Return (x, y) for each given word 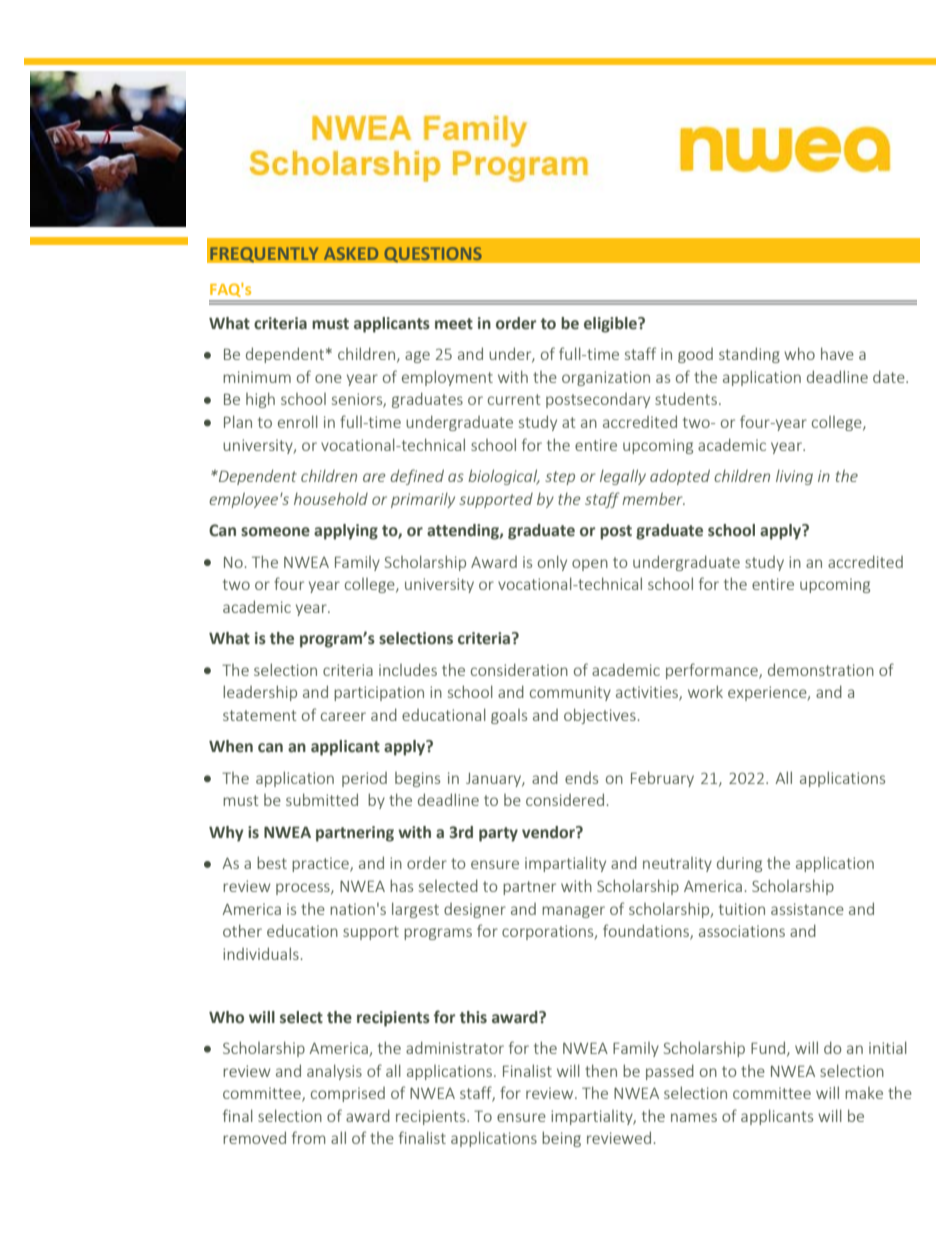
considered (565, 799)
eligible (611, 325)
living (794, 477)
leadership (260, 693)
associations (742, 931)
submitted (322, 799)
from (308, 1137)
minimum (257, 377)
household (331, 499)
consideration (519, 669)
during (739, 864)
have (837, 353)
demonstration (821, 669)
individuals (261, 953)
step (560, 478)
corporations (549, 932)
